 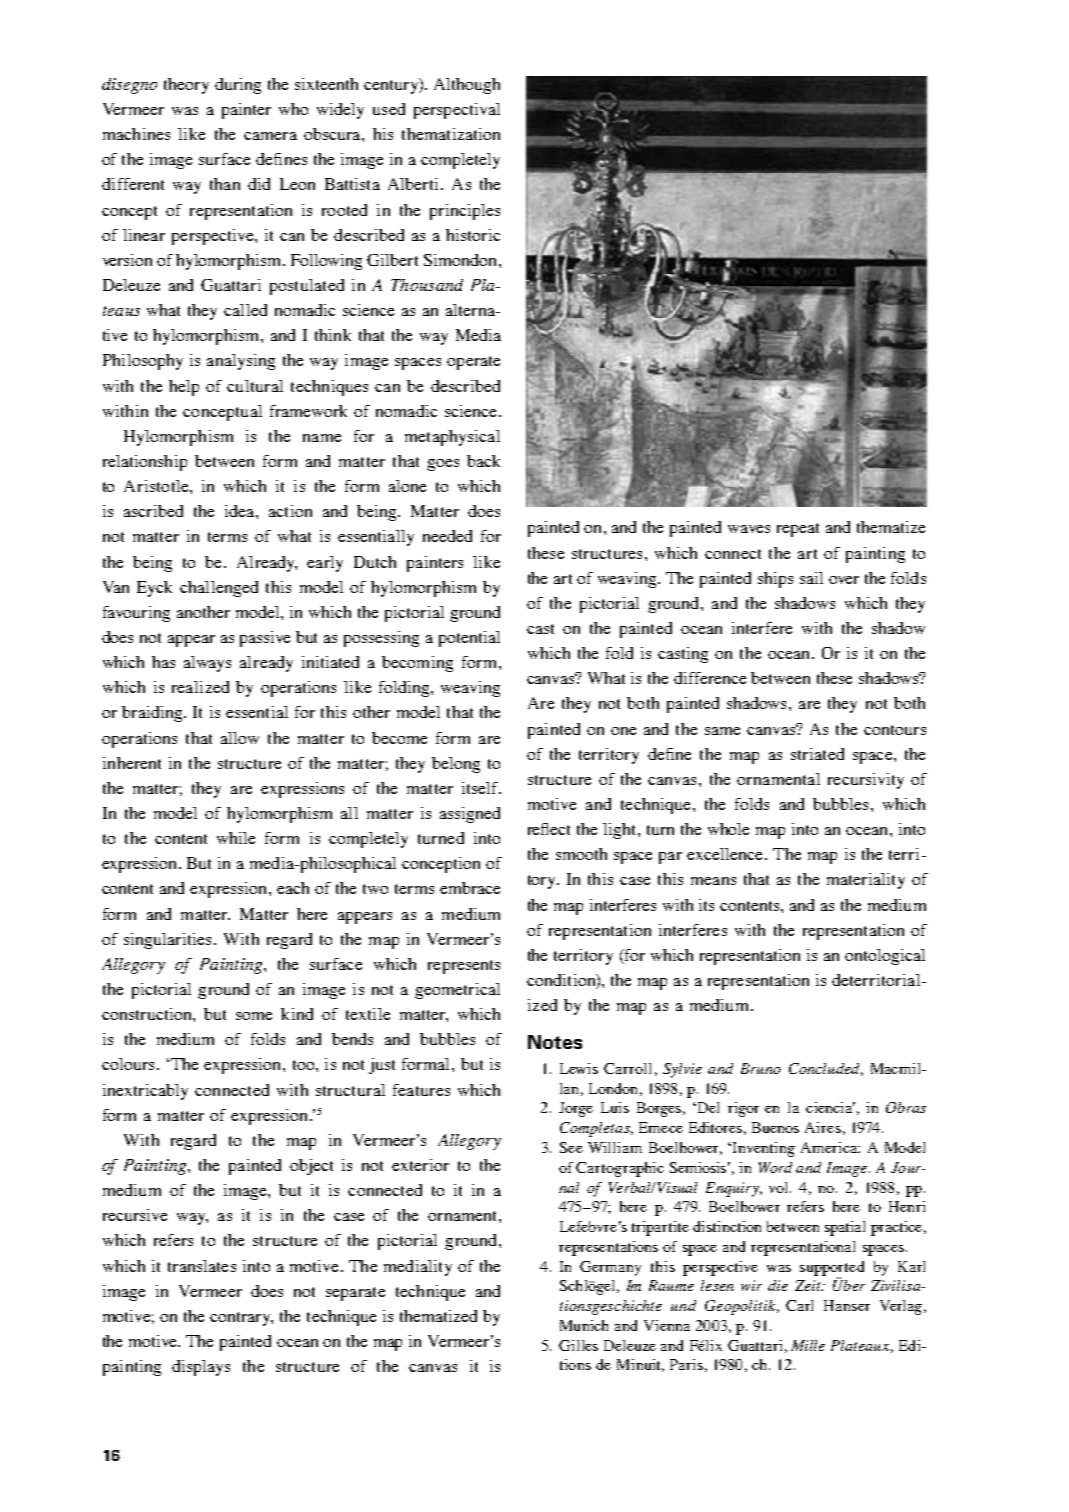 What do you see at coordinates (798, 530) in the screenshot?
I see `repeat` at bounding box center [798, 530].
